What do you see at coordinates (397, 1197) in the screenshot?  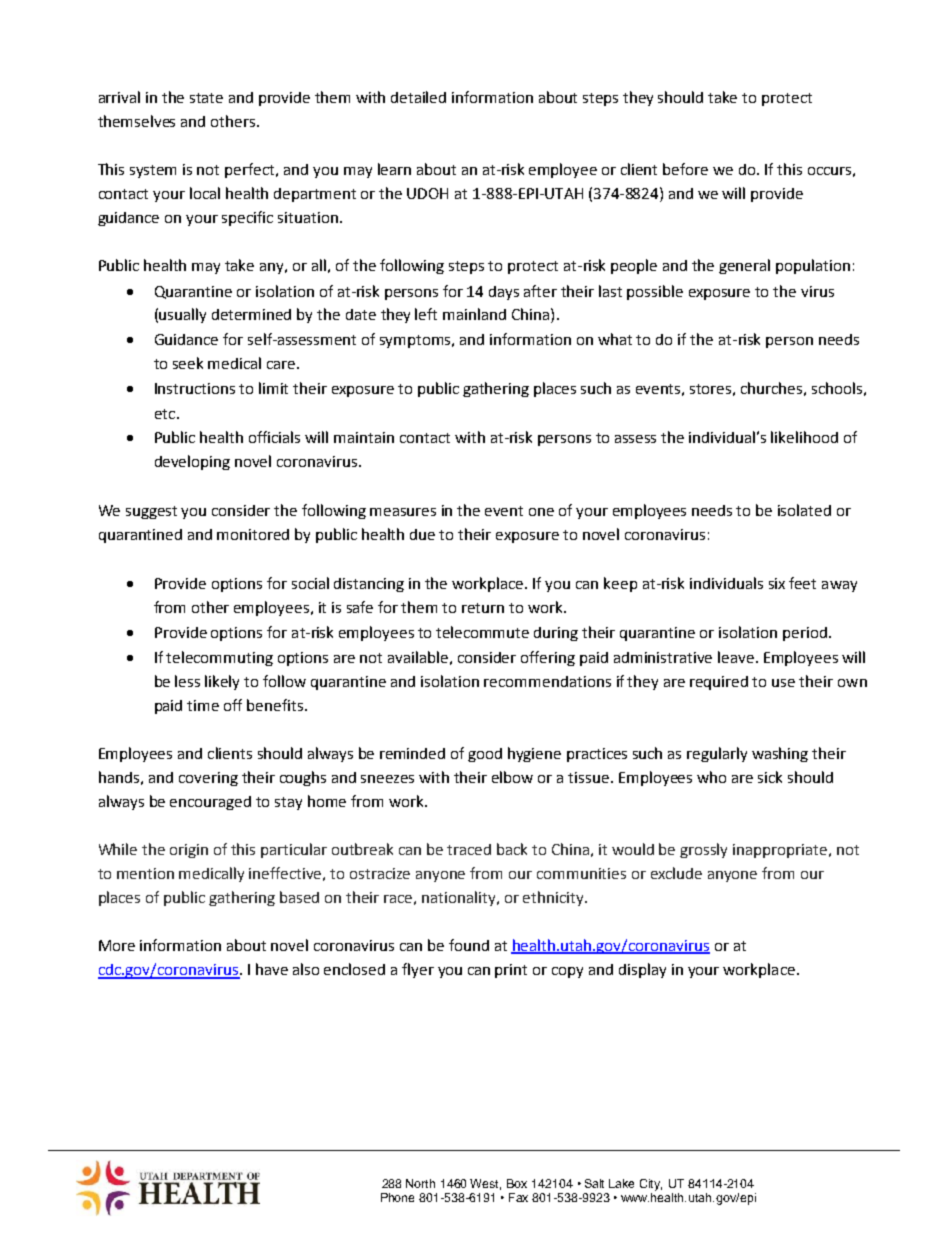 I see `Phone` at bounding box center [397, 1197].
